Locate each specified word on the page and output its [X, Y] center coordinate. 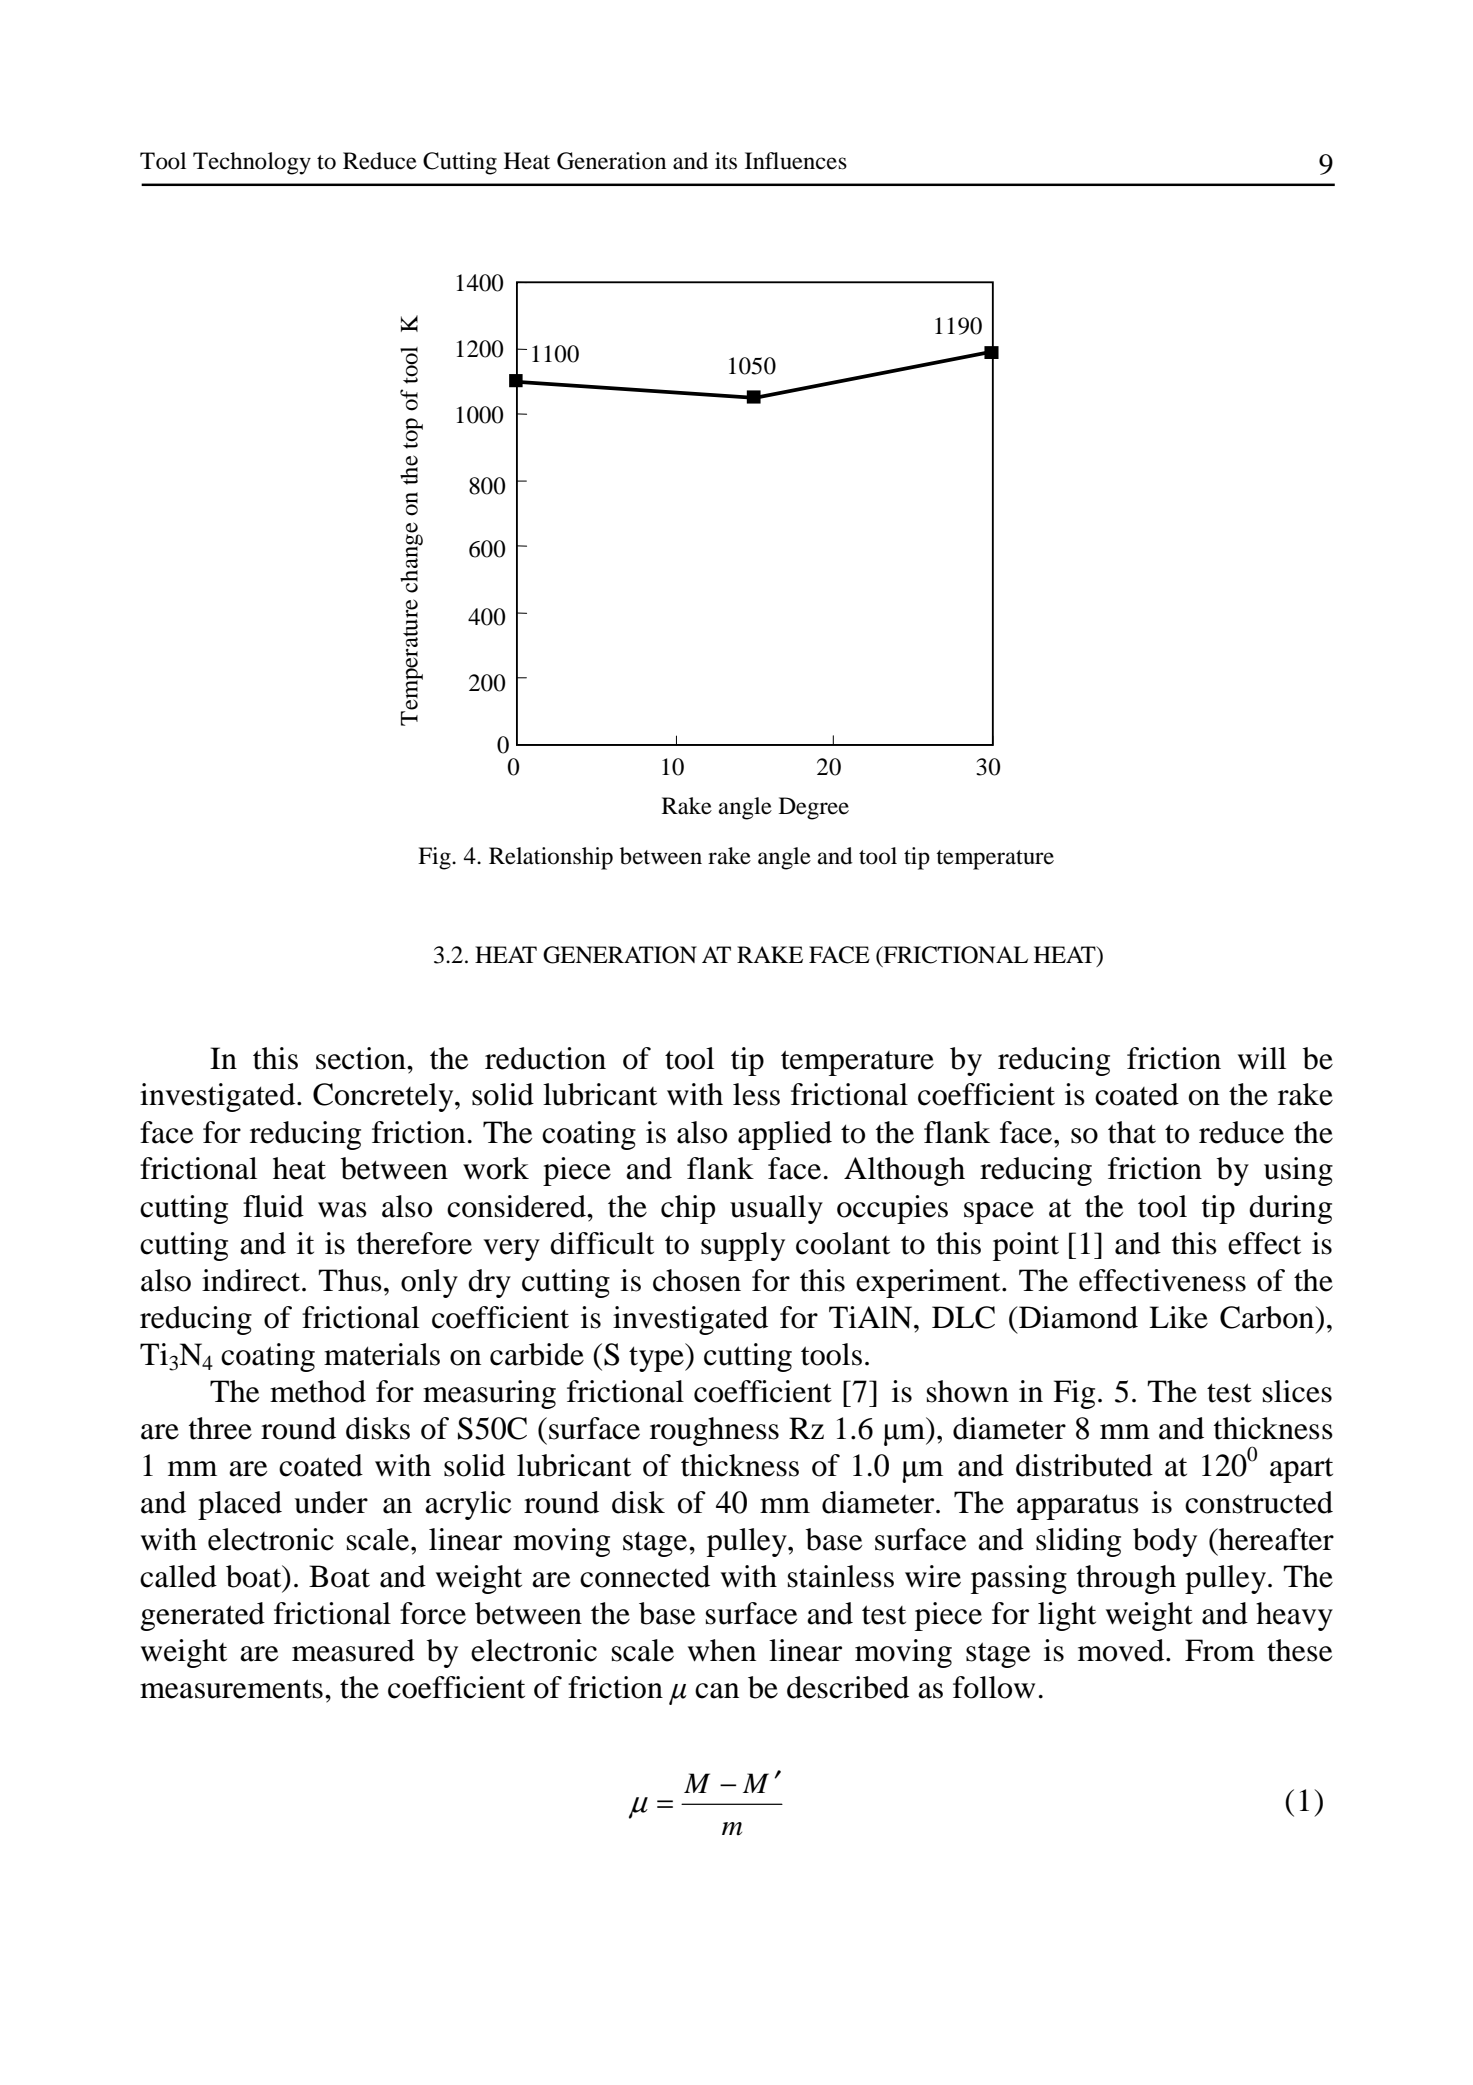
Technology [252, 163]
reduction [545, 1058]
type [657, 1357]
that [1132, 1132]
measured [353, 1650]
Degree [814, 808]
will [1262, 1058]
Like [1178, 1317]
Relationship [551, 858]
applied [785, 1135]
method [318, 1391]
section [362, 1058]
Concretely [384, 1097]
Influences [796, 161]
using [1298, 1171]
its [726, 161]
